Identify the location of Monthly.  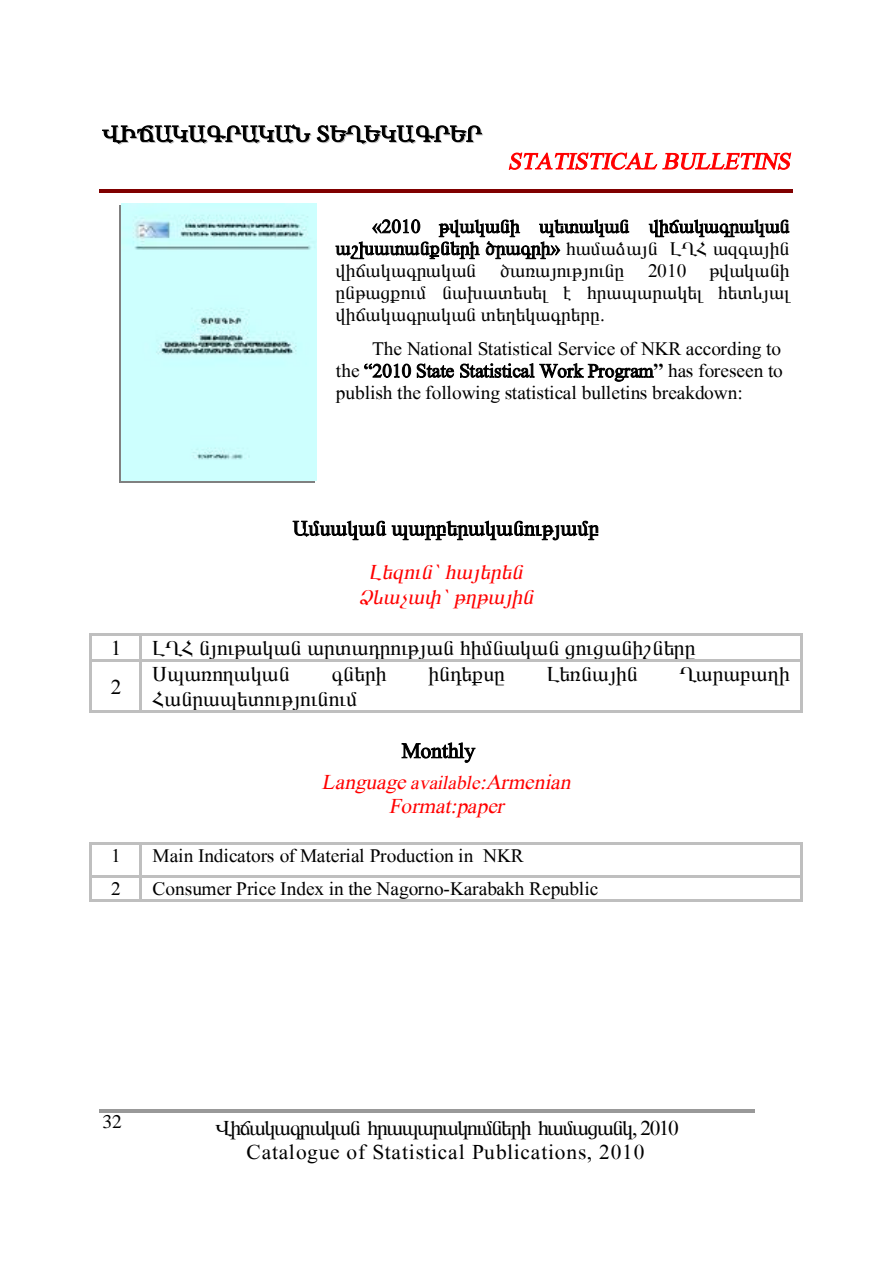
(438, 752).
